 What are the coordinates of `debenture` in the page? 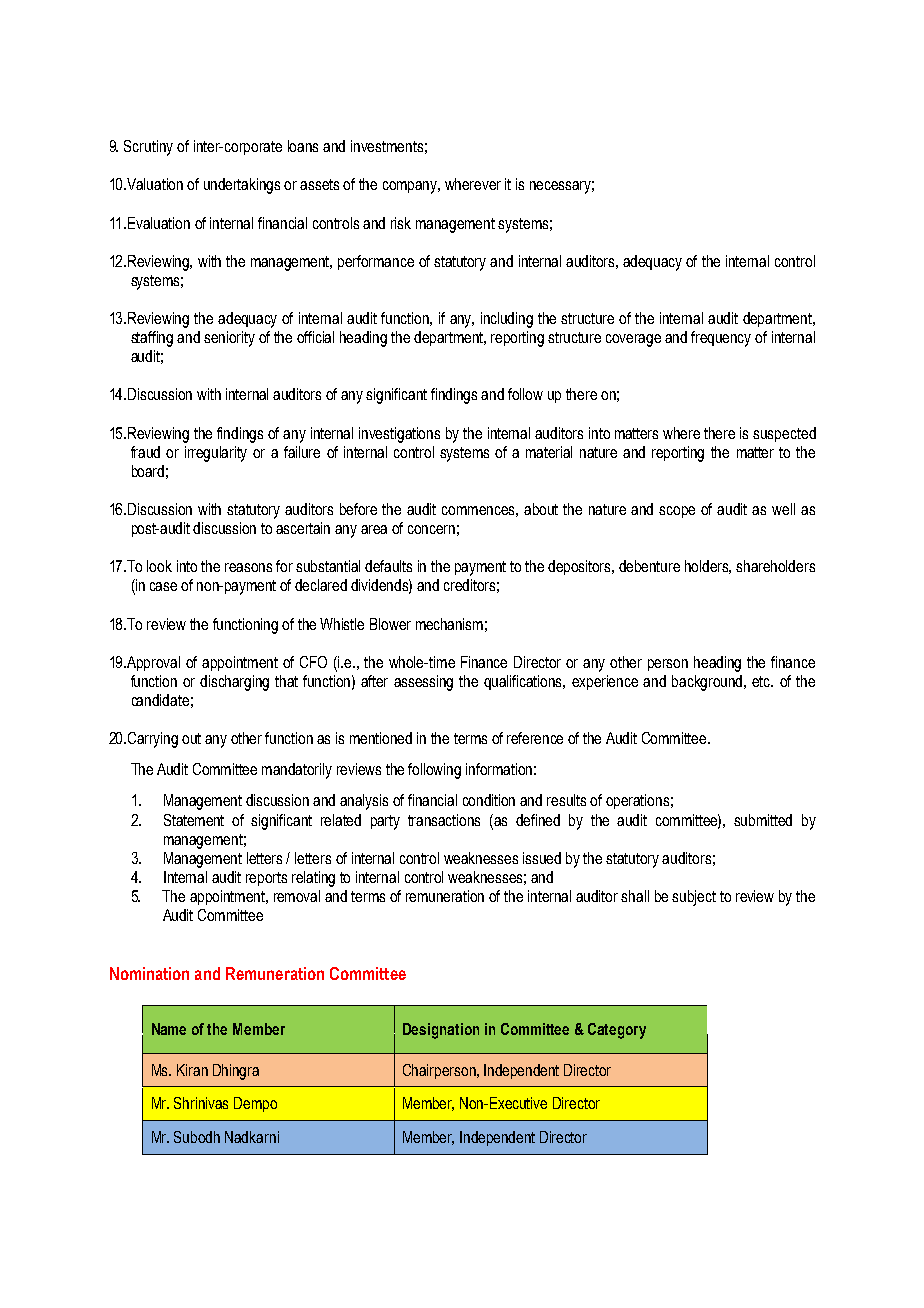 It's located at (649, 566).
